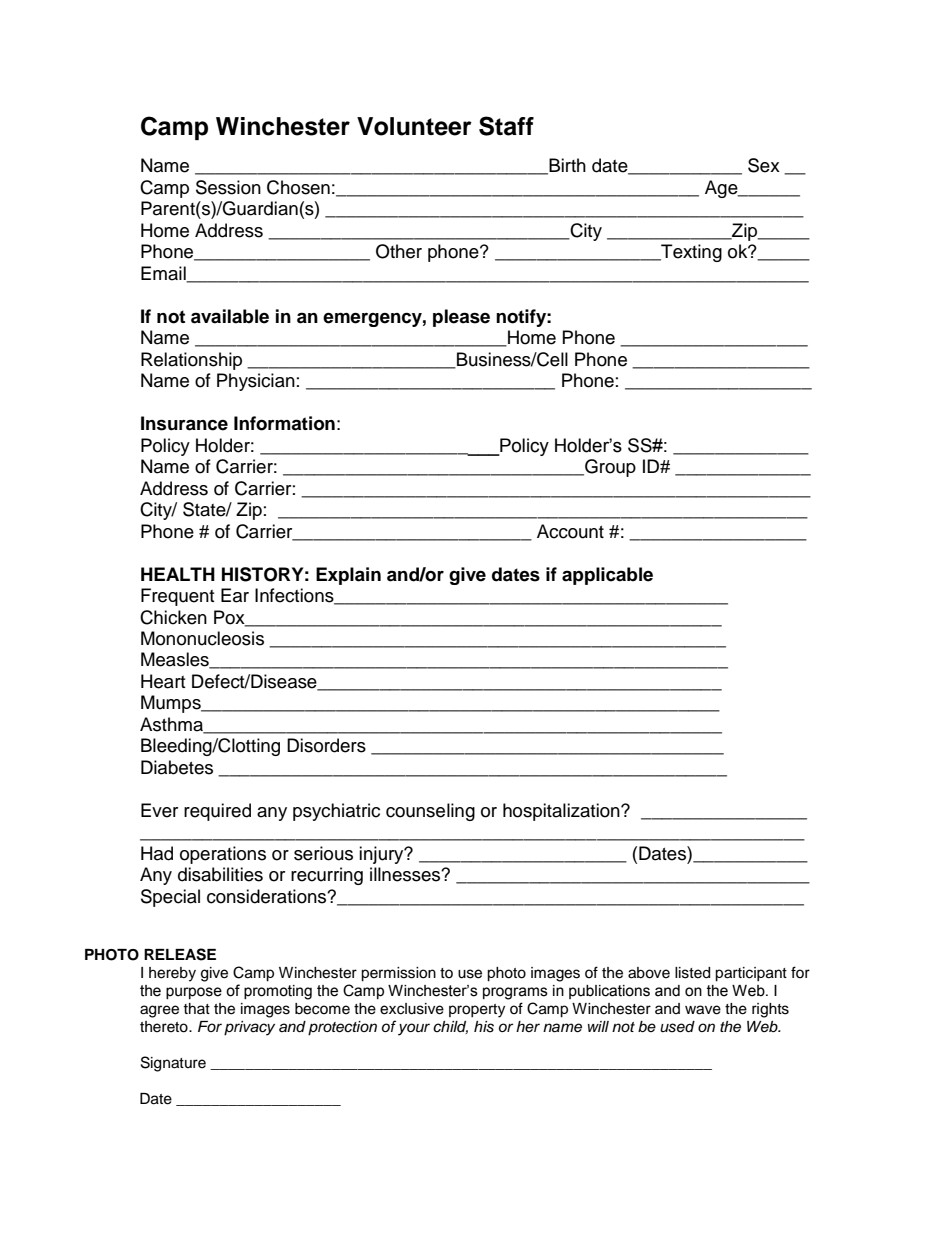  Describe the element at coordinates (677, 1027) in the page. I see `used` at that location.
